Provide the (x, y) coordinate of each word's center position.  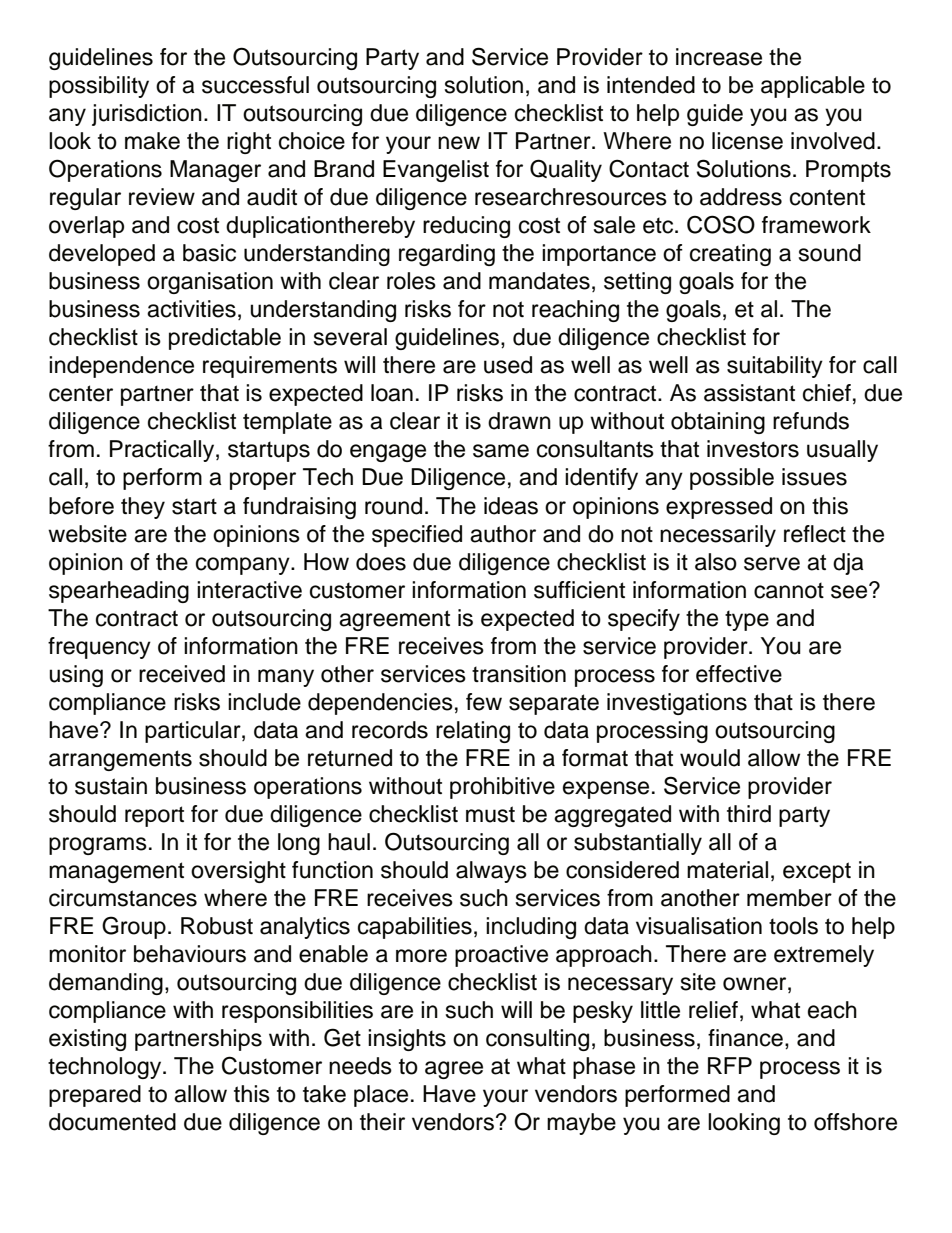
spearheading (119, 592)
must (490, 814)
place (381, 1096)
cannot (789, 590)
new (459, 143)
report (154, 816)
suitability (775, 367)
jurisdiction (147, 115)
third (749, 814)
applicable (813, 87)
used (508, 365)
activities (191, 309)
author (503, 534)
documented (112, 1122)
